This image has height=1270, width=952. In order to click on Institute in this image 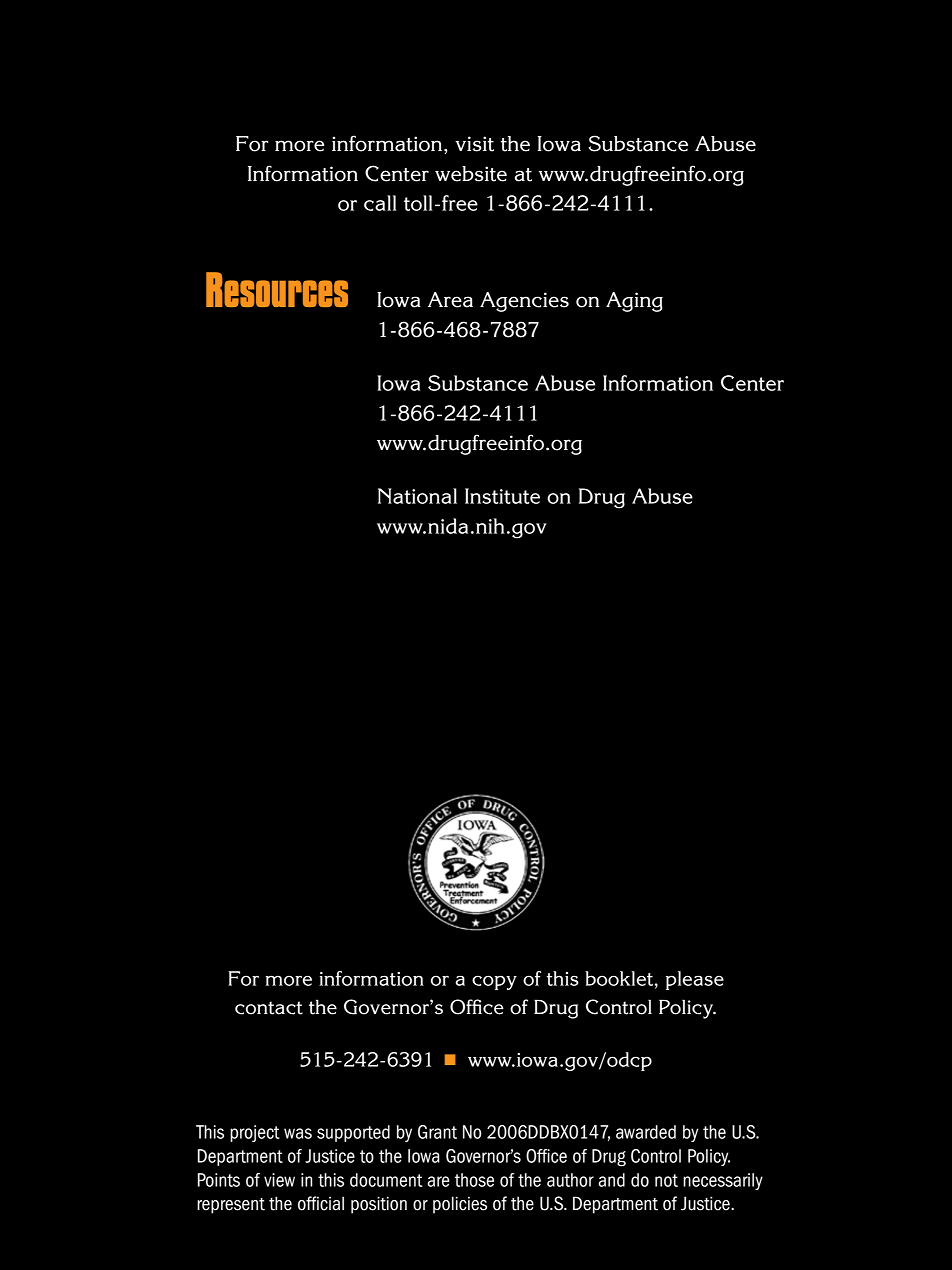, I will do `click(502, 496)`.
